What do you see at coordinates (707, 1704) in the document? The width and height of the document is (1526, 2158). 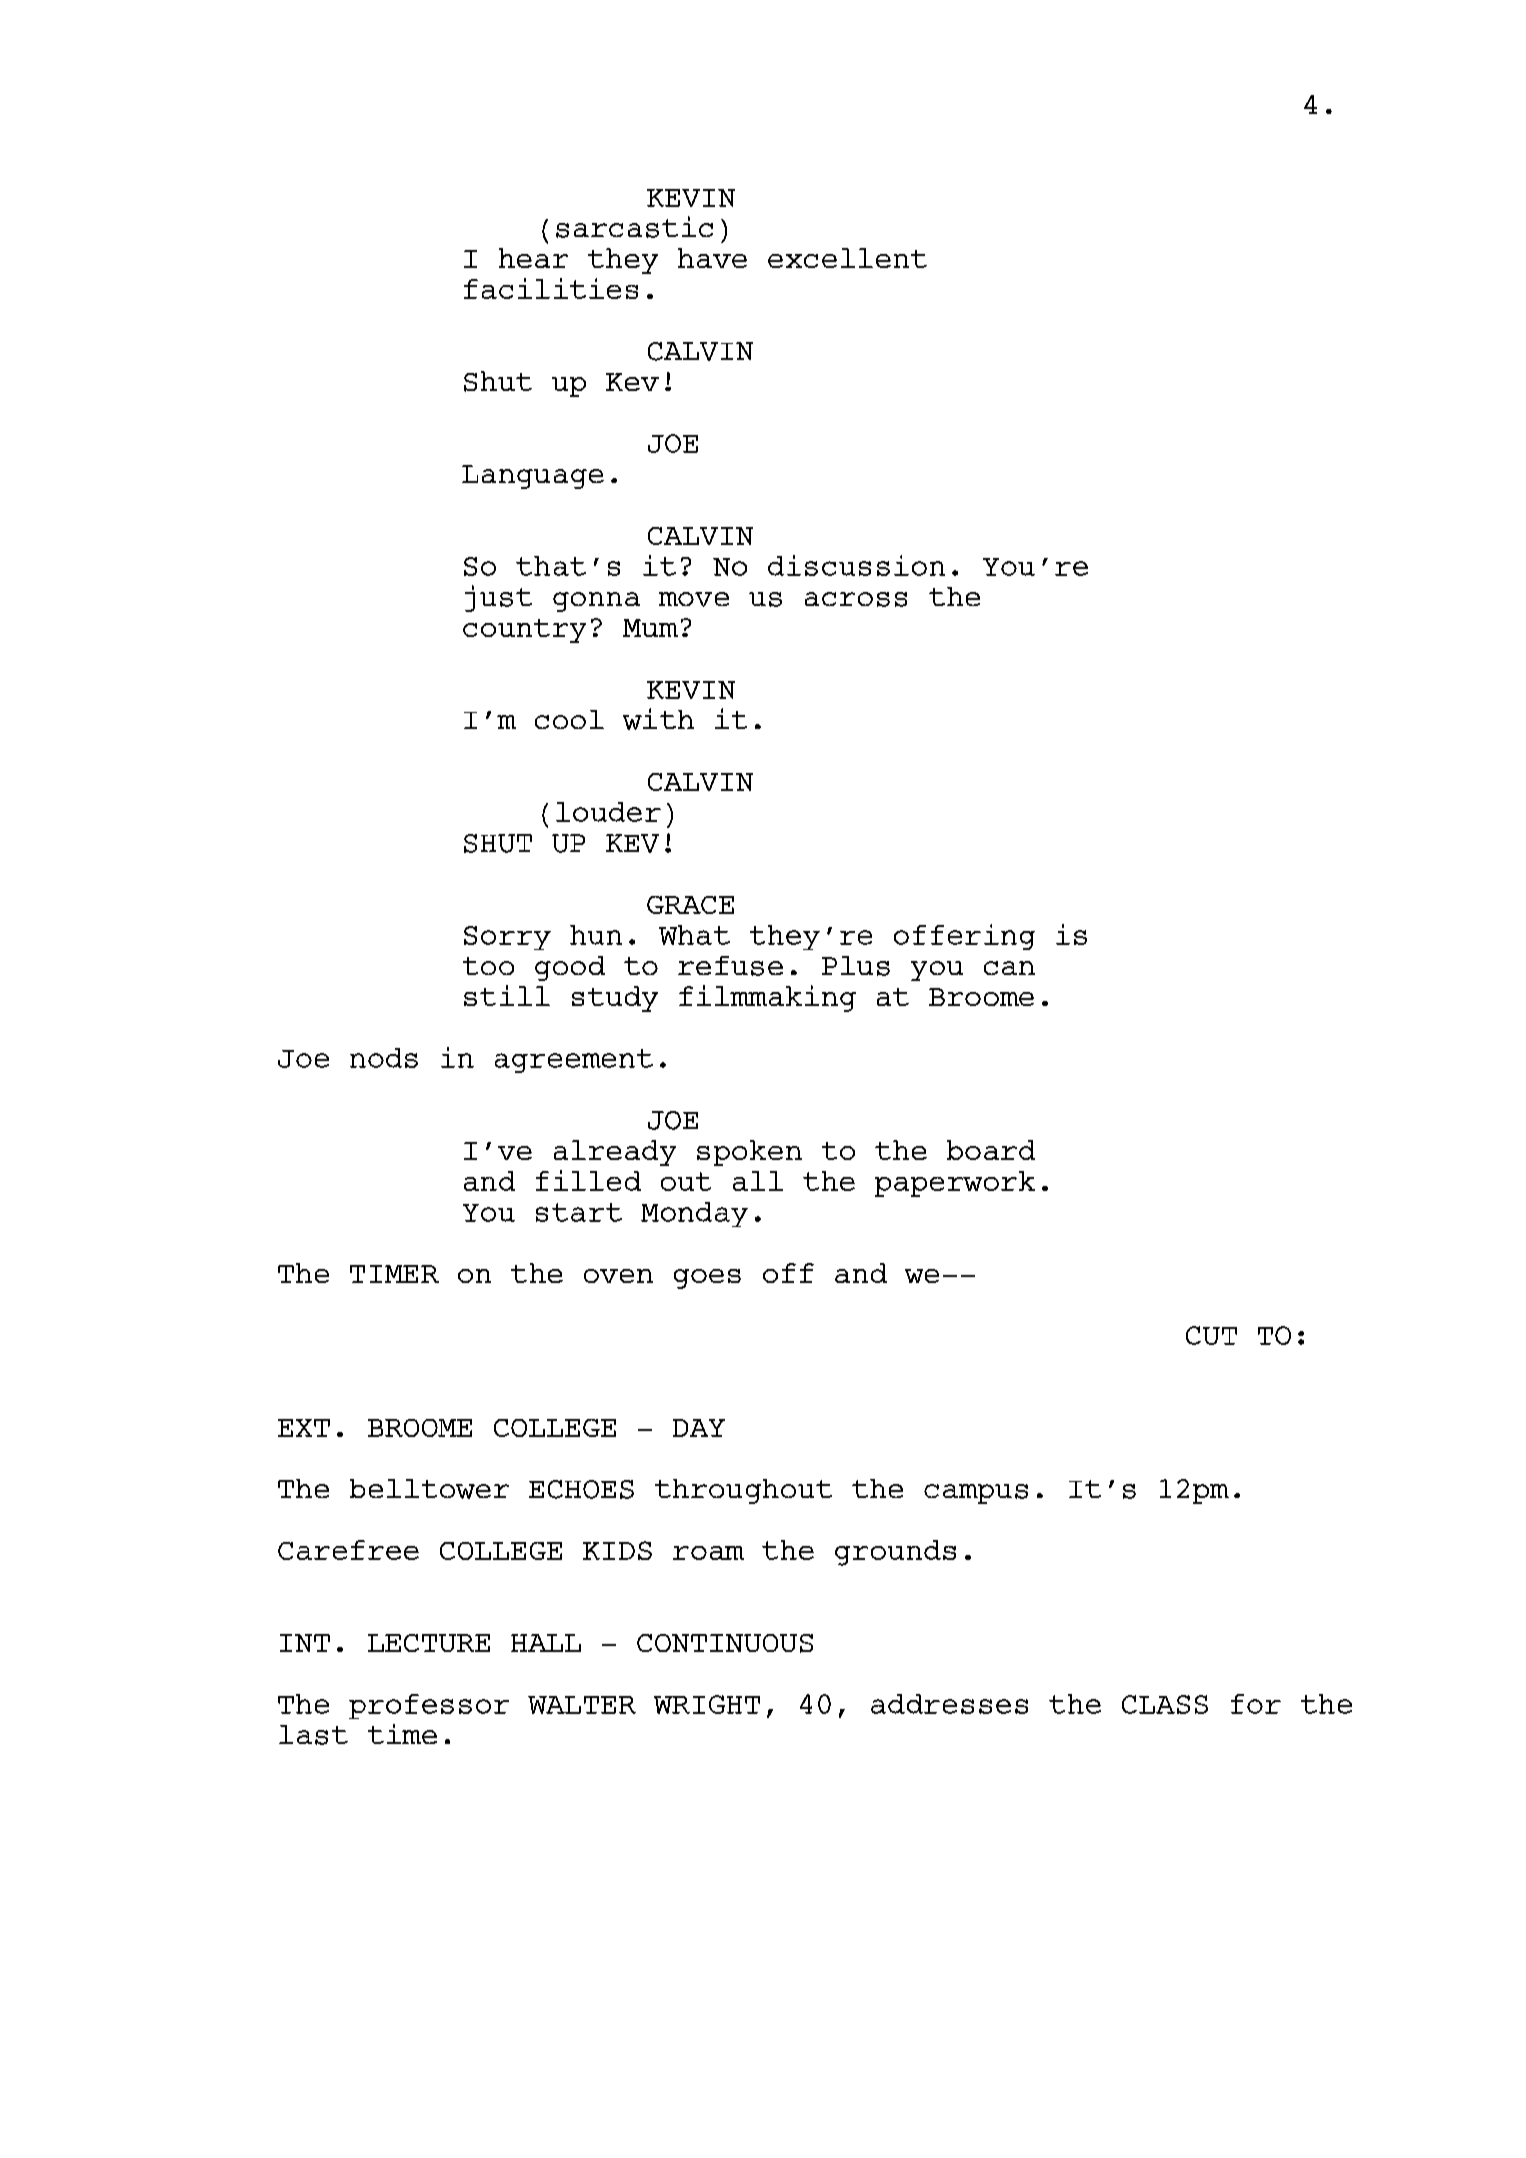 I see `WRIGHT` at bounding box center [707, 1704].
